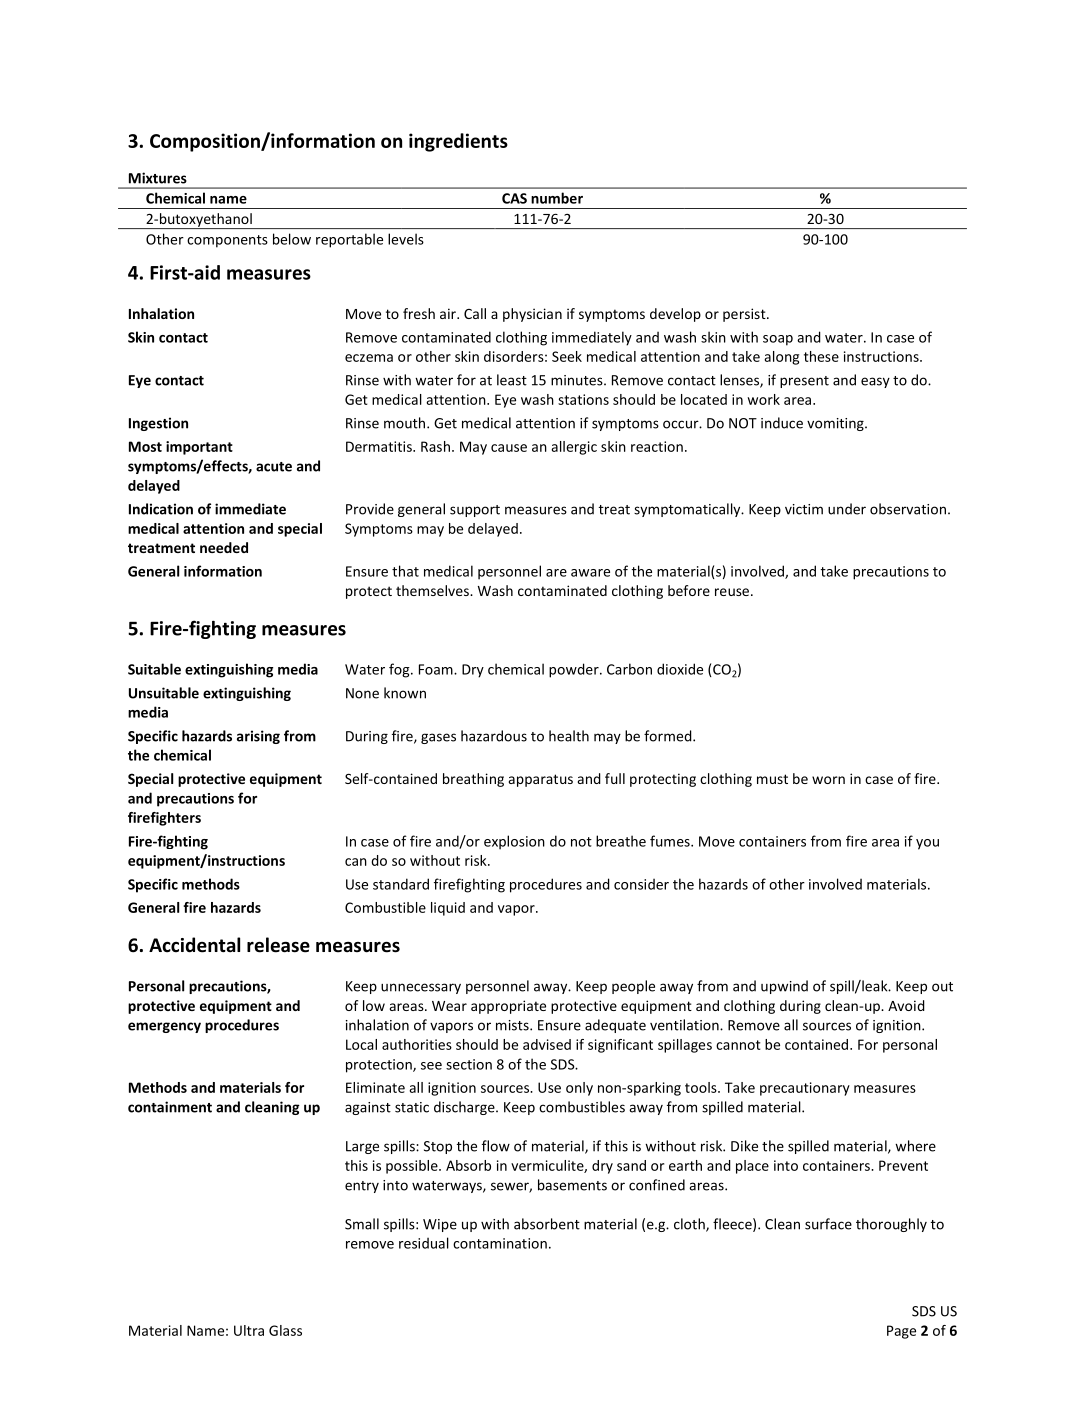 Image resolution: width=1085 pixels, height=1404 pixels. I want to click on upwind, so click(784, 987).
